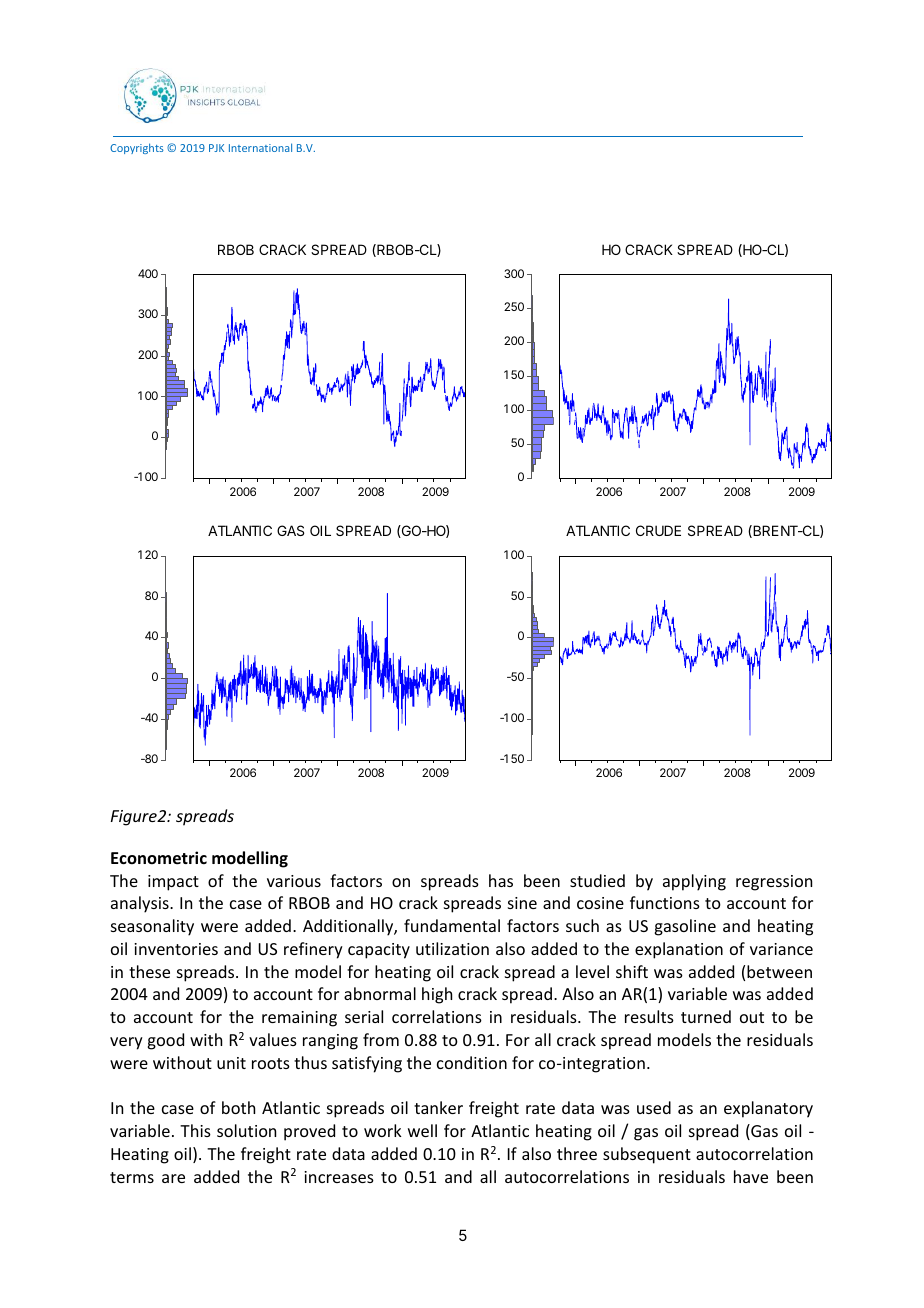 The width and height of the screenshot is (924, 1308). I want to click on International, so click(260, 147).
